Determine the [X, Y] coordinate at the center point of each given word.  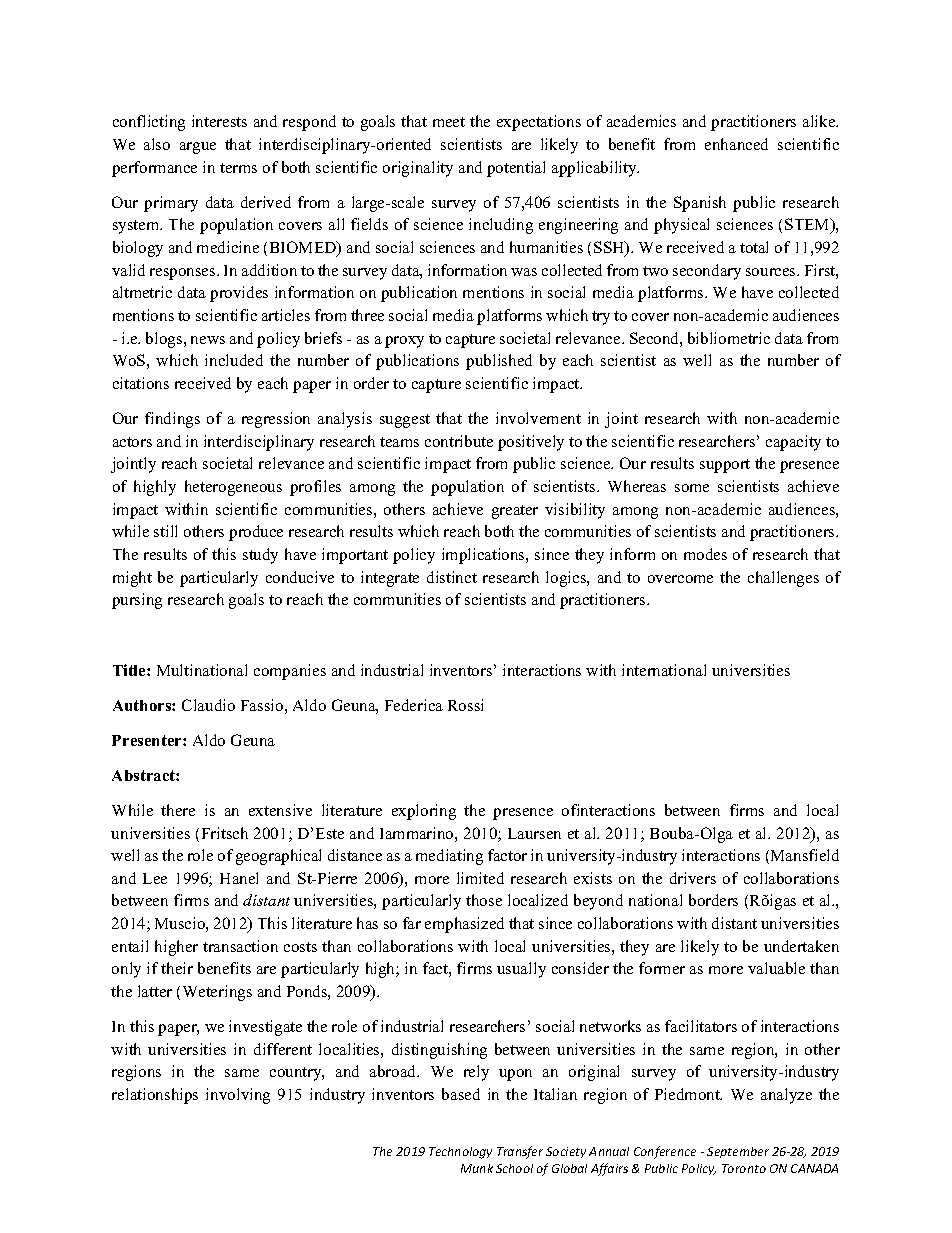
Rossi [465, 705]
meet [449, 122]
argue [198, 148]
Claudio [208, 705]
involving [238, 1096]
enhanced [736, 144]
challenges [783, 579]
